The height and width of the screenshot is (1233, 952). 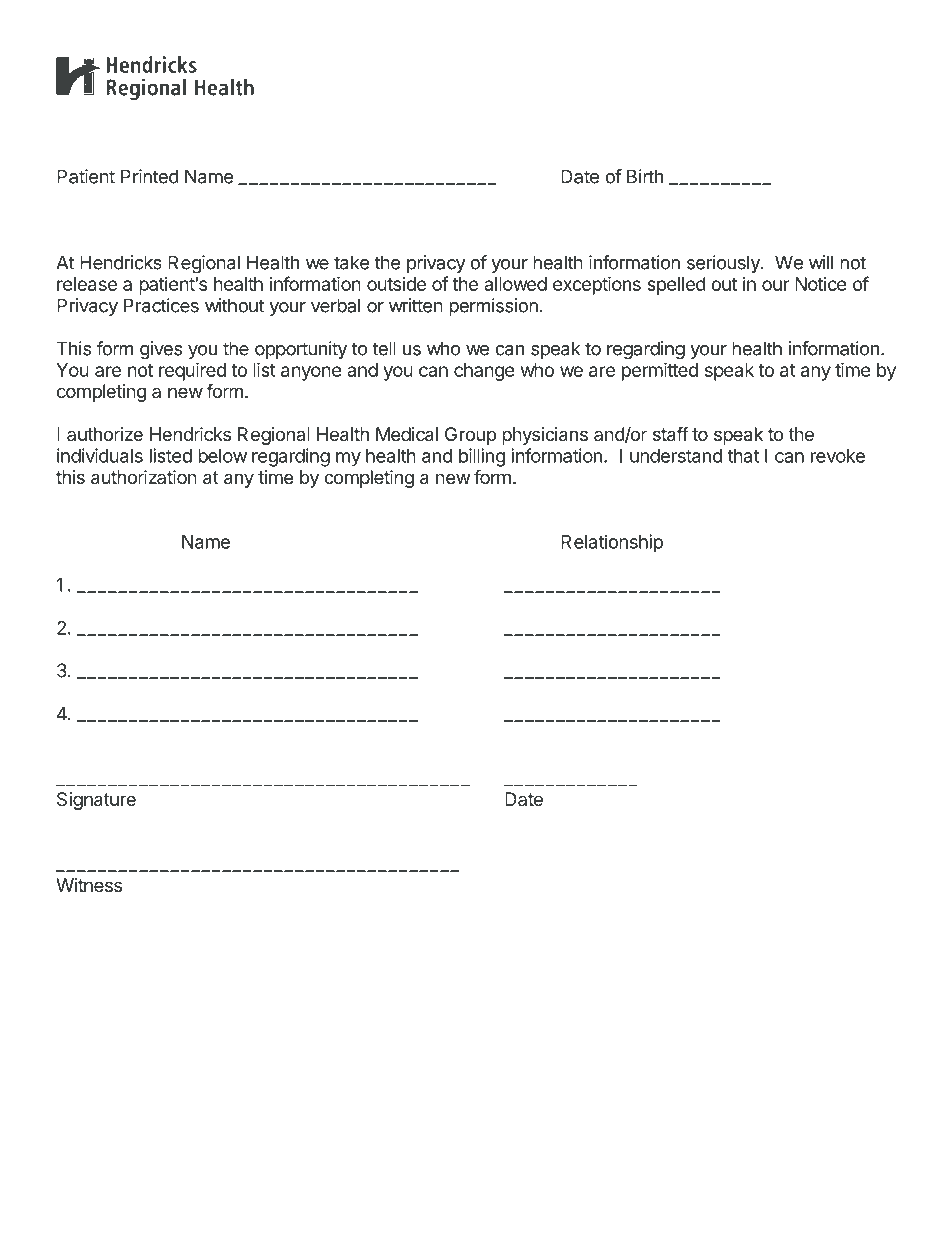 I want to click on Birth, so click(x=645, y=176).
